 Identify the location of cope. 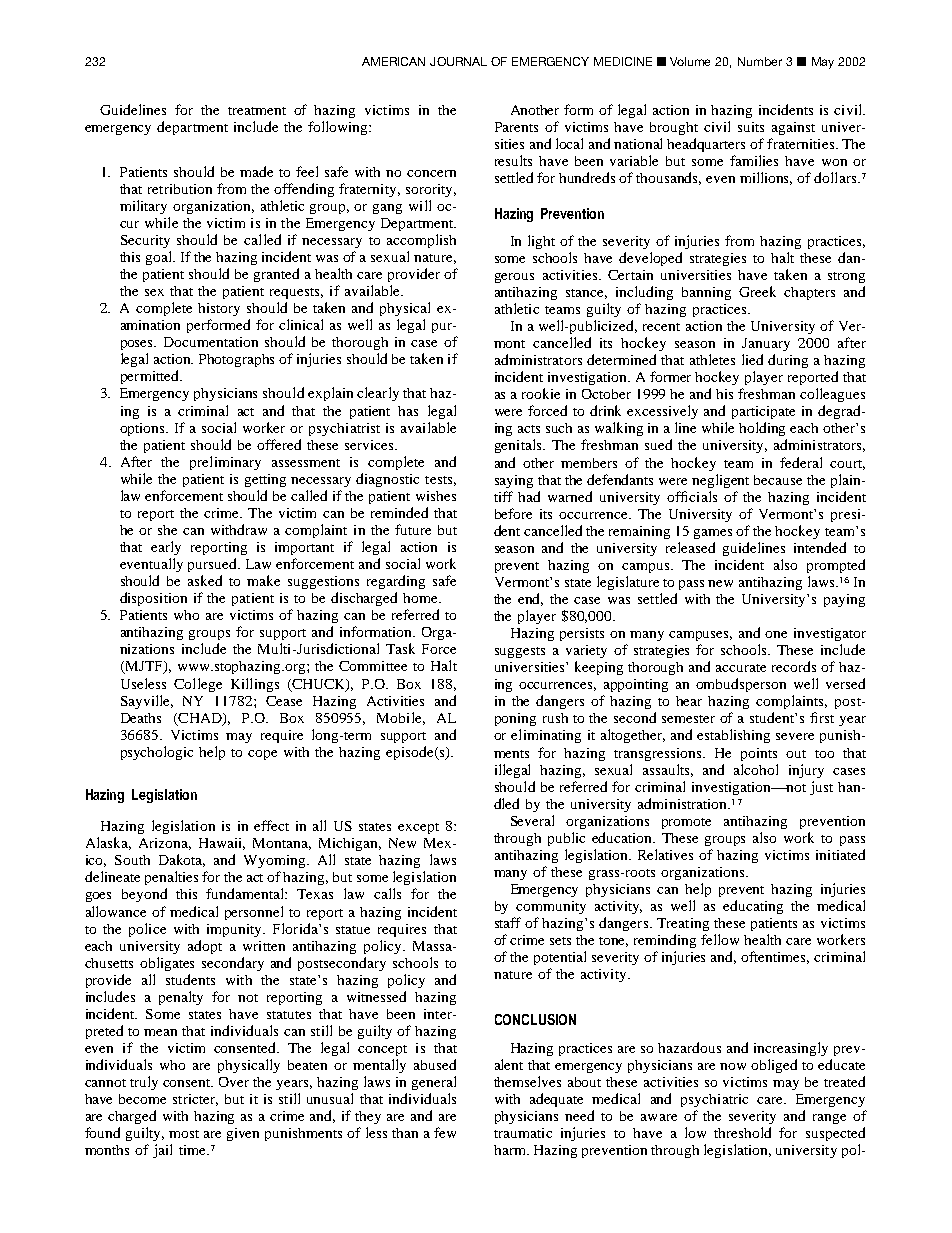
(262, 755).
